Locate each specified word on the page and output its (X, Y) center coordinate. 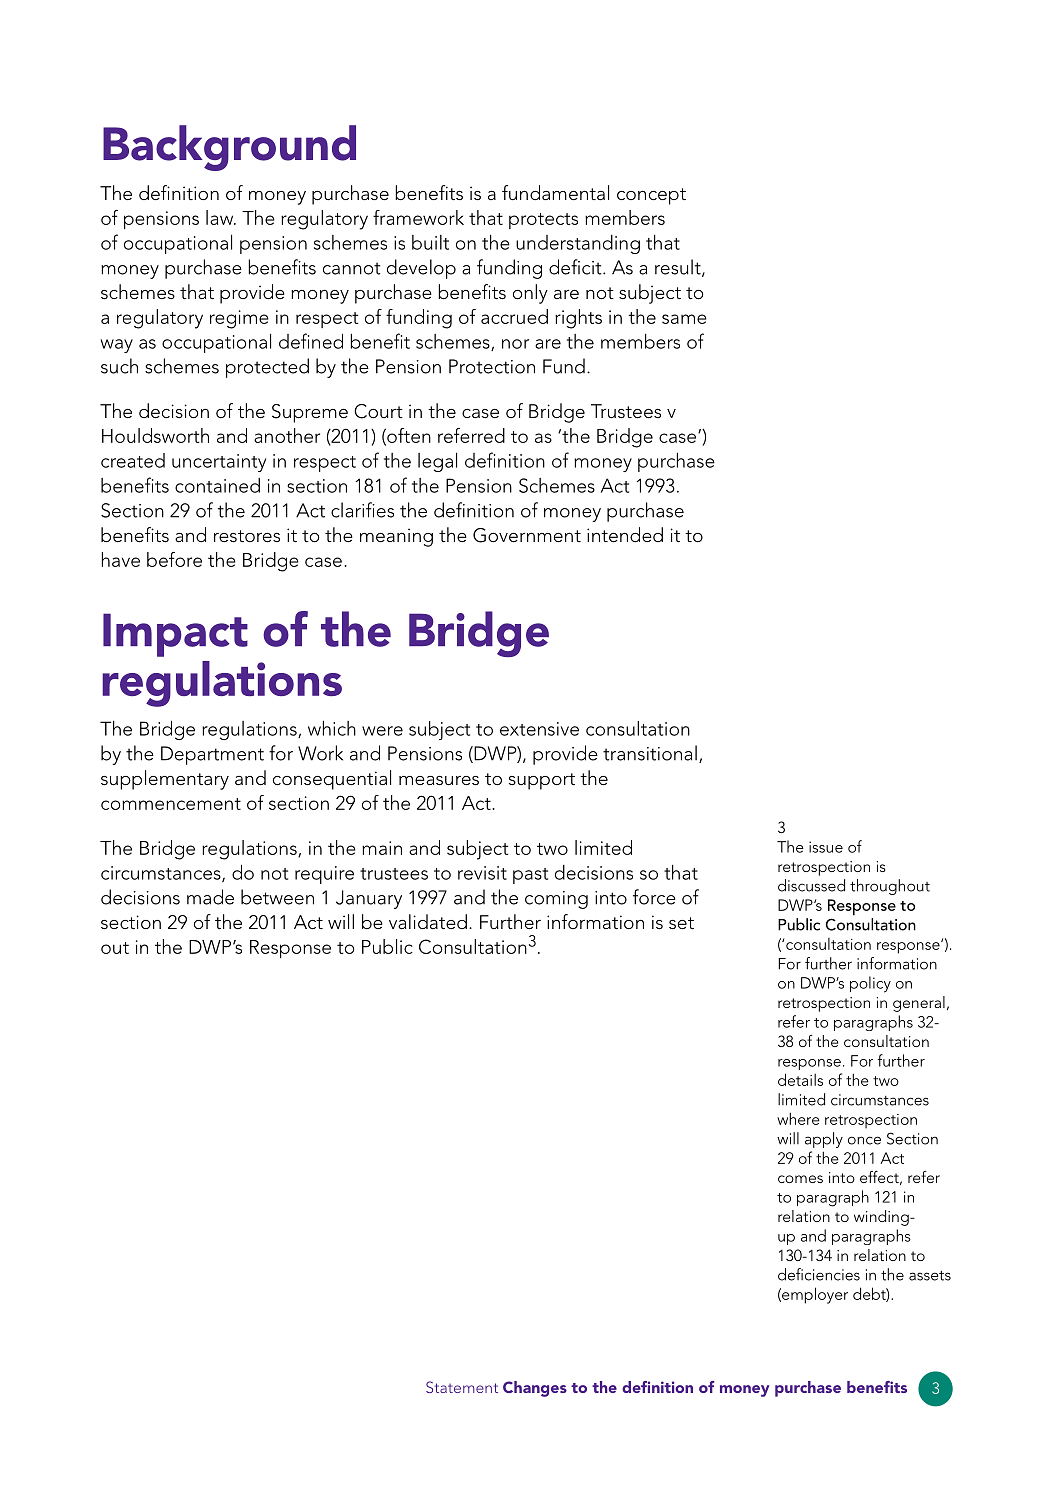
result (679, 268)
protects (543, 221)
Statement (462, 1387)
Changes (535, 1389)
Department (212, 755)
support (542, 781)
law (221, 217)
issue (826, 847)
